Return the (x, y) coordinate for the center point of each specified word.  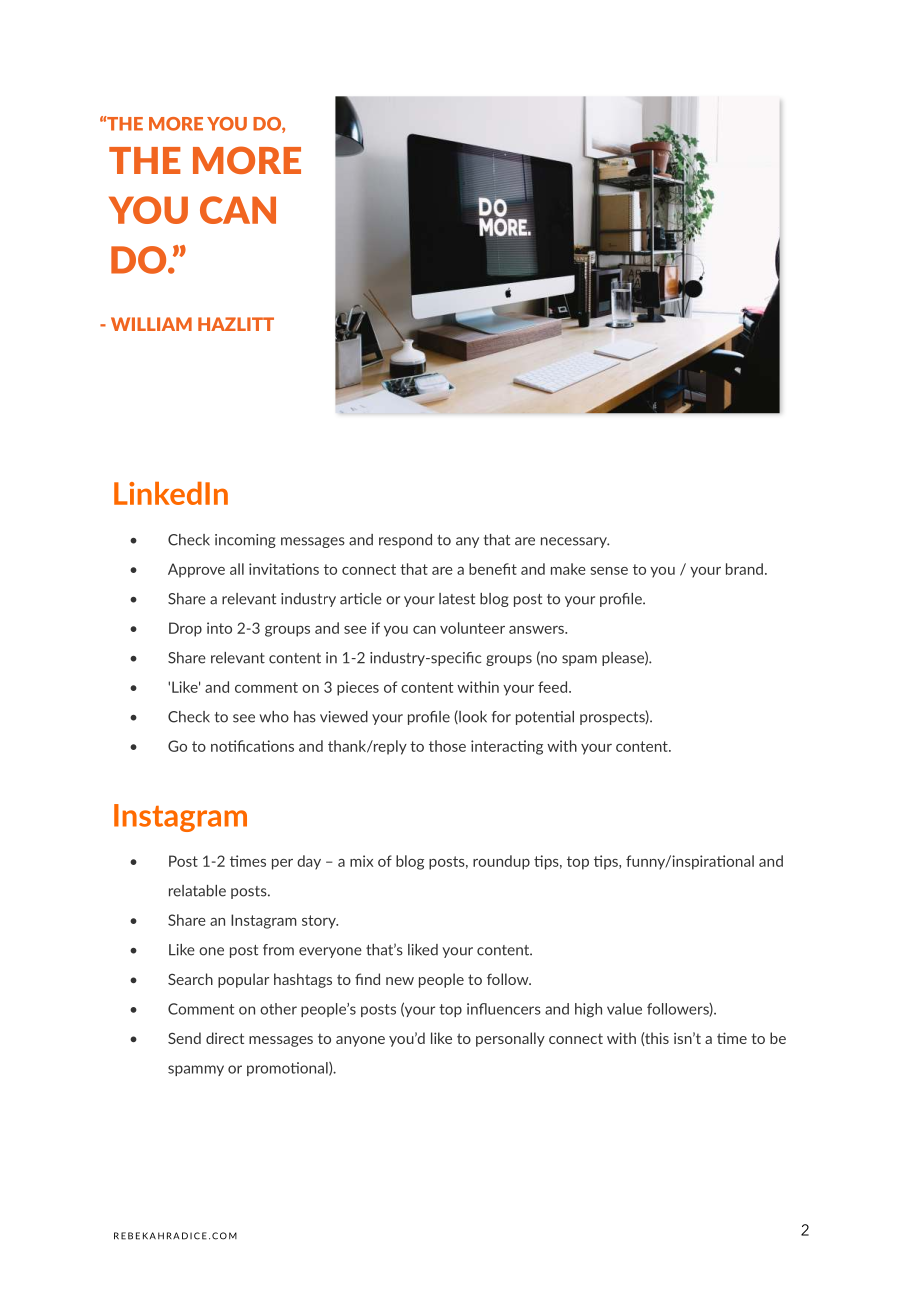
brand (744, 569)
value (624, 1009)
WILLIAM (151, 324)
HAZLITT (236, 324)
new (400, 981)
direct (225, 1038)
